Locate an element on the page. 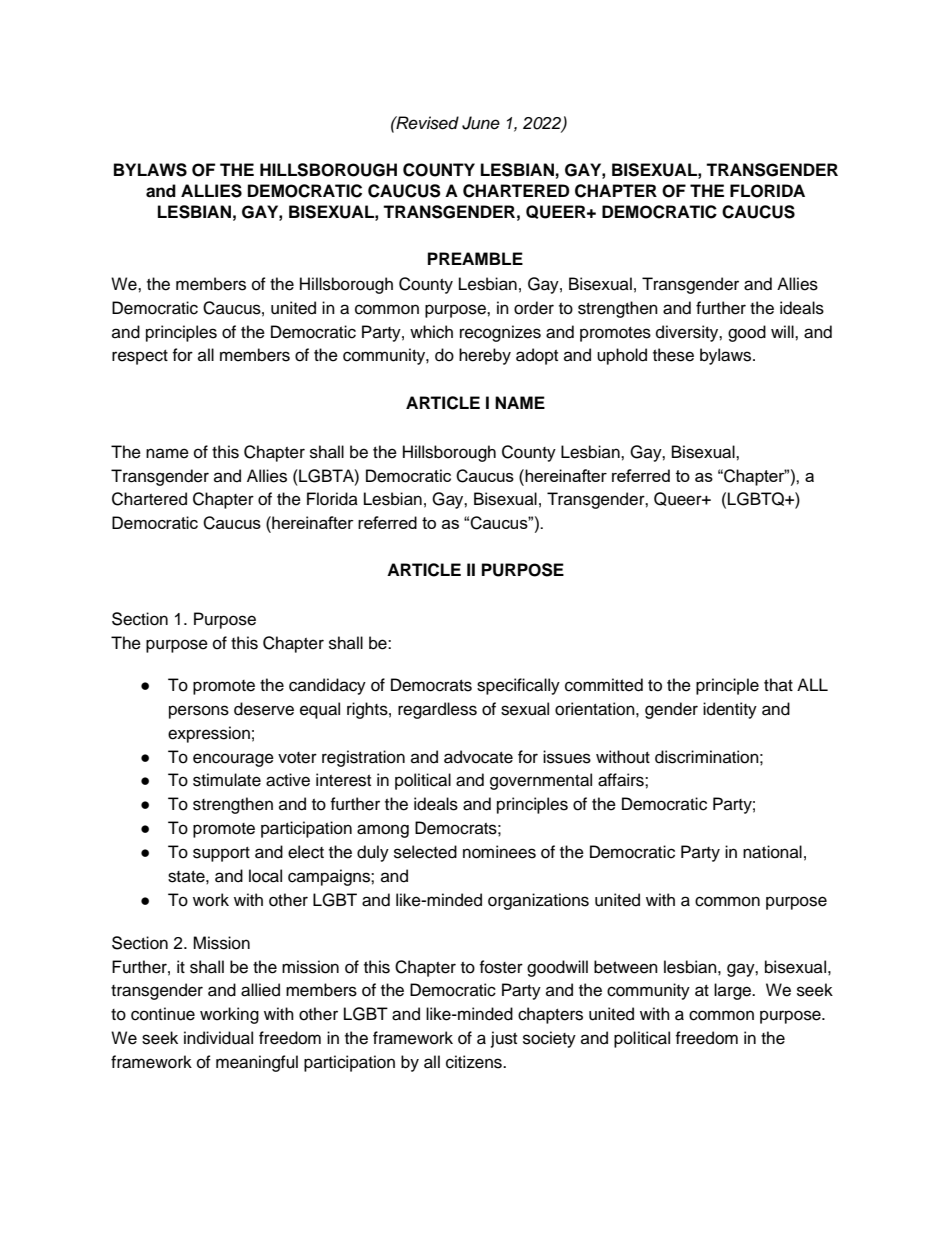 The image size is (952, 1233). these is located at coordinates (673, 355).
